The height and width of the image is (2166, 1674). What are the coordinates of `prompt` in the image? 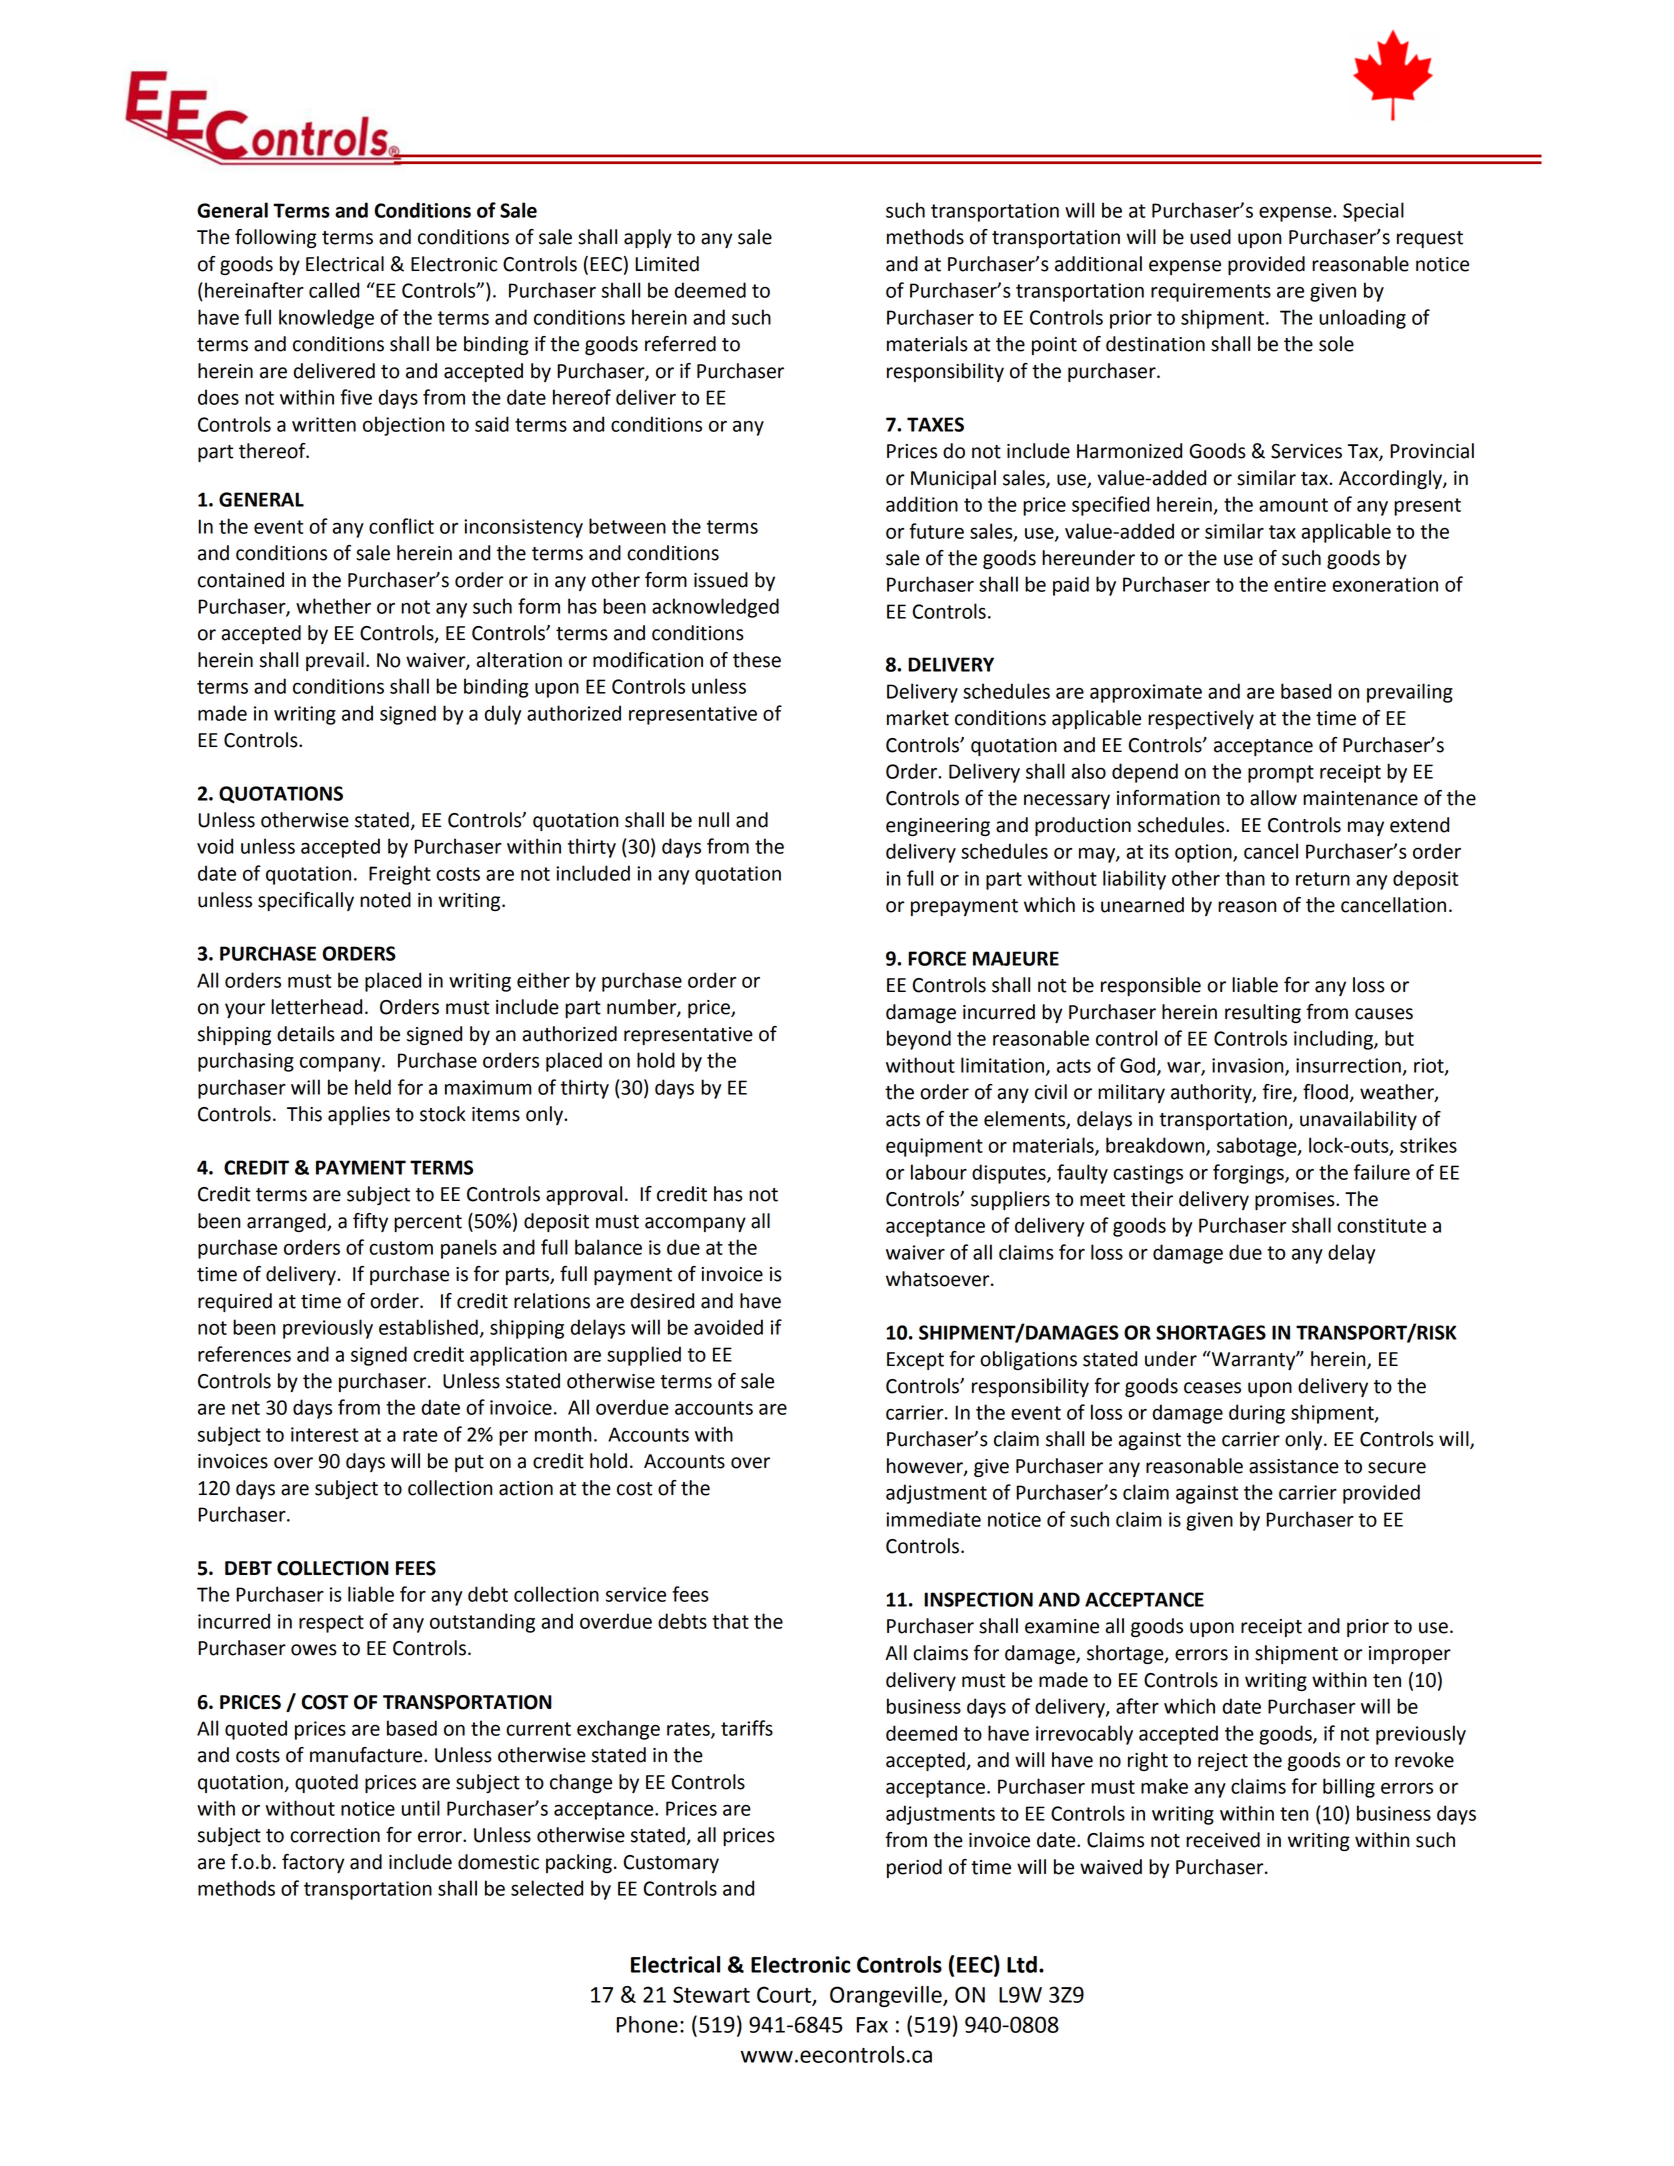 It's located at (1281, 774).
